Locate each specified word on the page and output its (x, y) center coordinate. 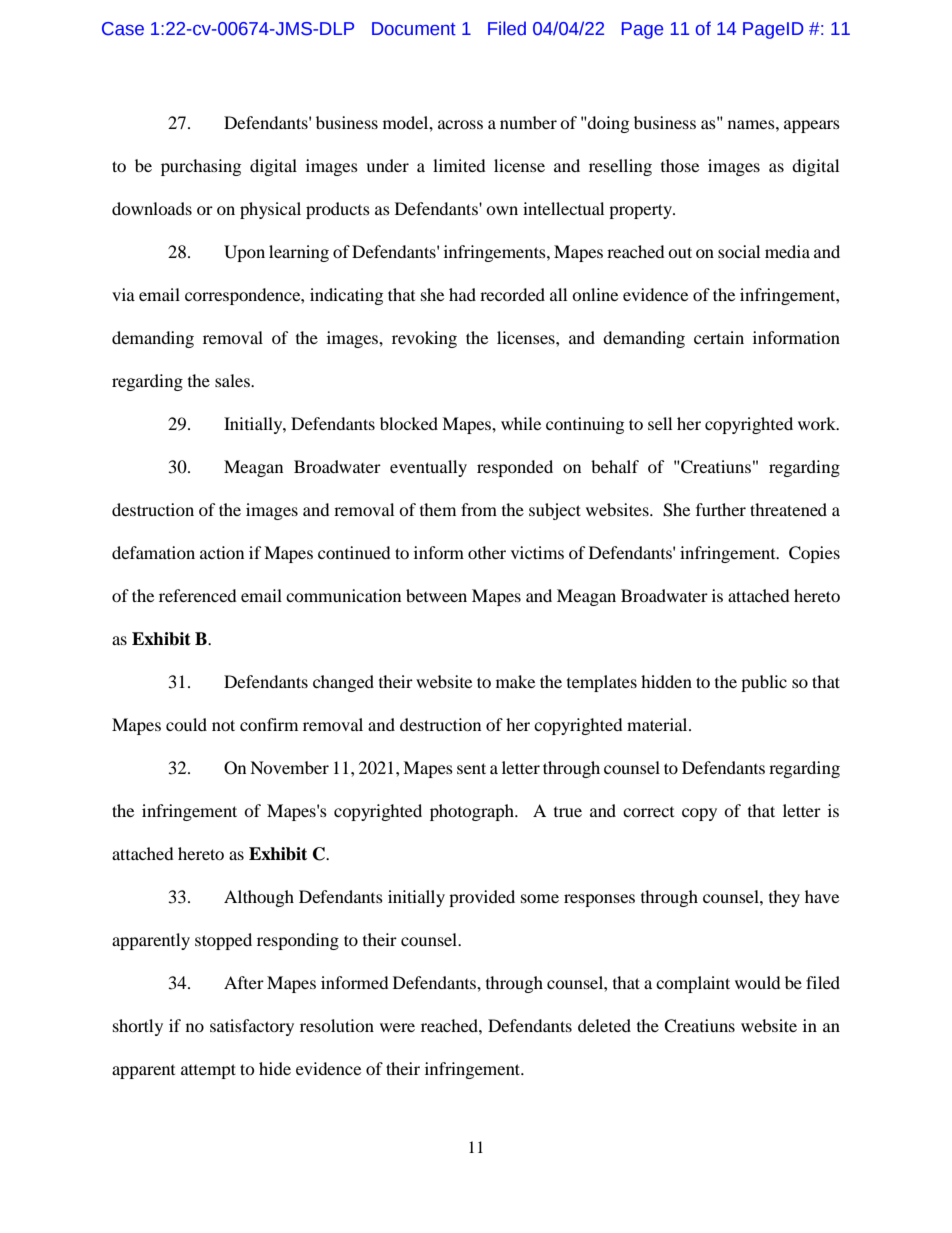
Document (414, 29)
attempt (208, 1071)
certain (719, 337)
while (521, 423)
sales (233, 380)
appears (812, 126)
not (223, 725)
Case (123, 29)
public (764, 683)
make (515, 681)
